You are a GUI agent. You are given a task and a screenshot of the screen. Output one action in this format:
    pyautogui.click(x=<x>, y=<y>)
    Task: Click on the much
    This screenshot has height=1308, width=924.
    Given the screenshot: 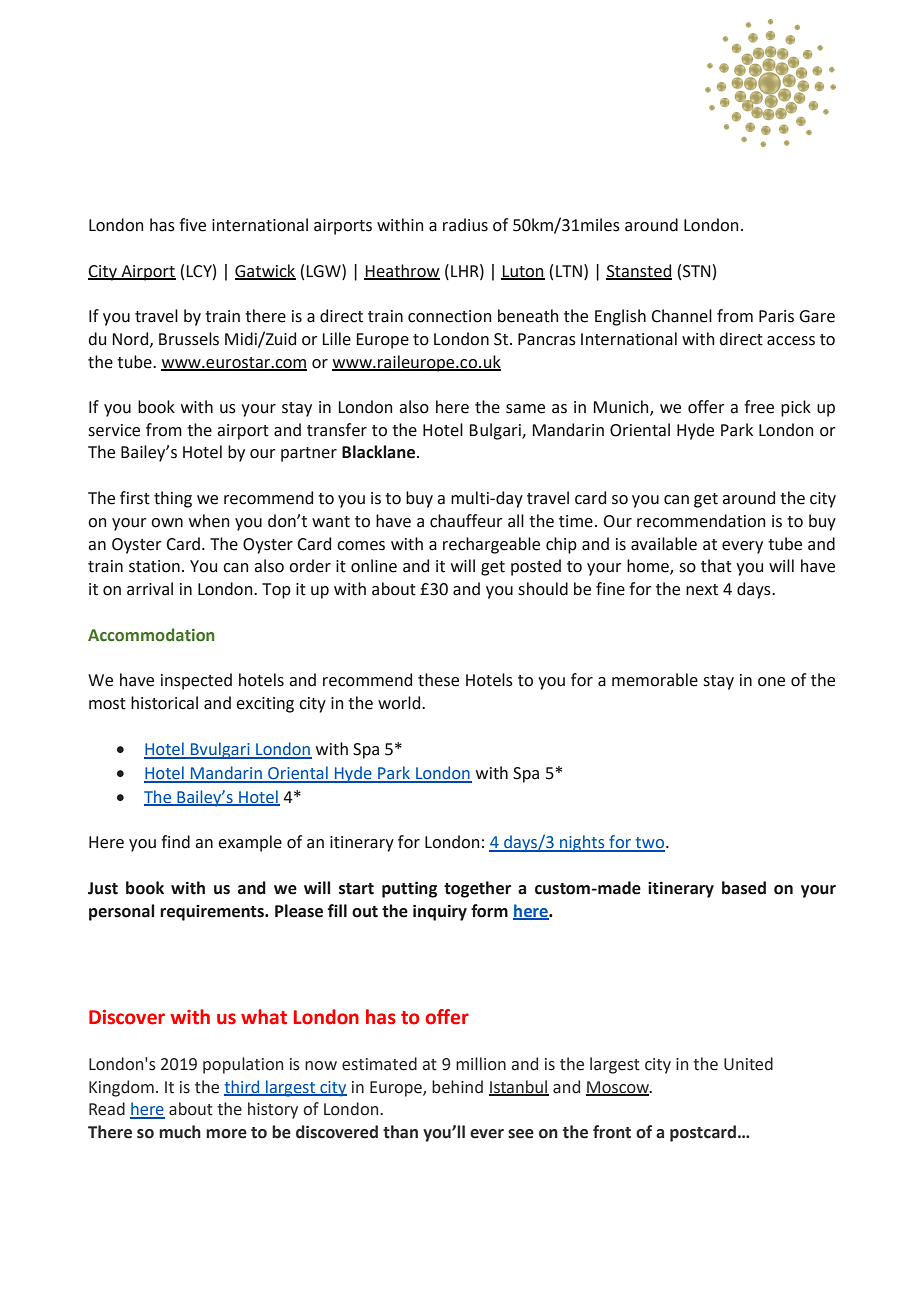 What is the action you would take?
    pyautogui.click(x=180, y=1132)
